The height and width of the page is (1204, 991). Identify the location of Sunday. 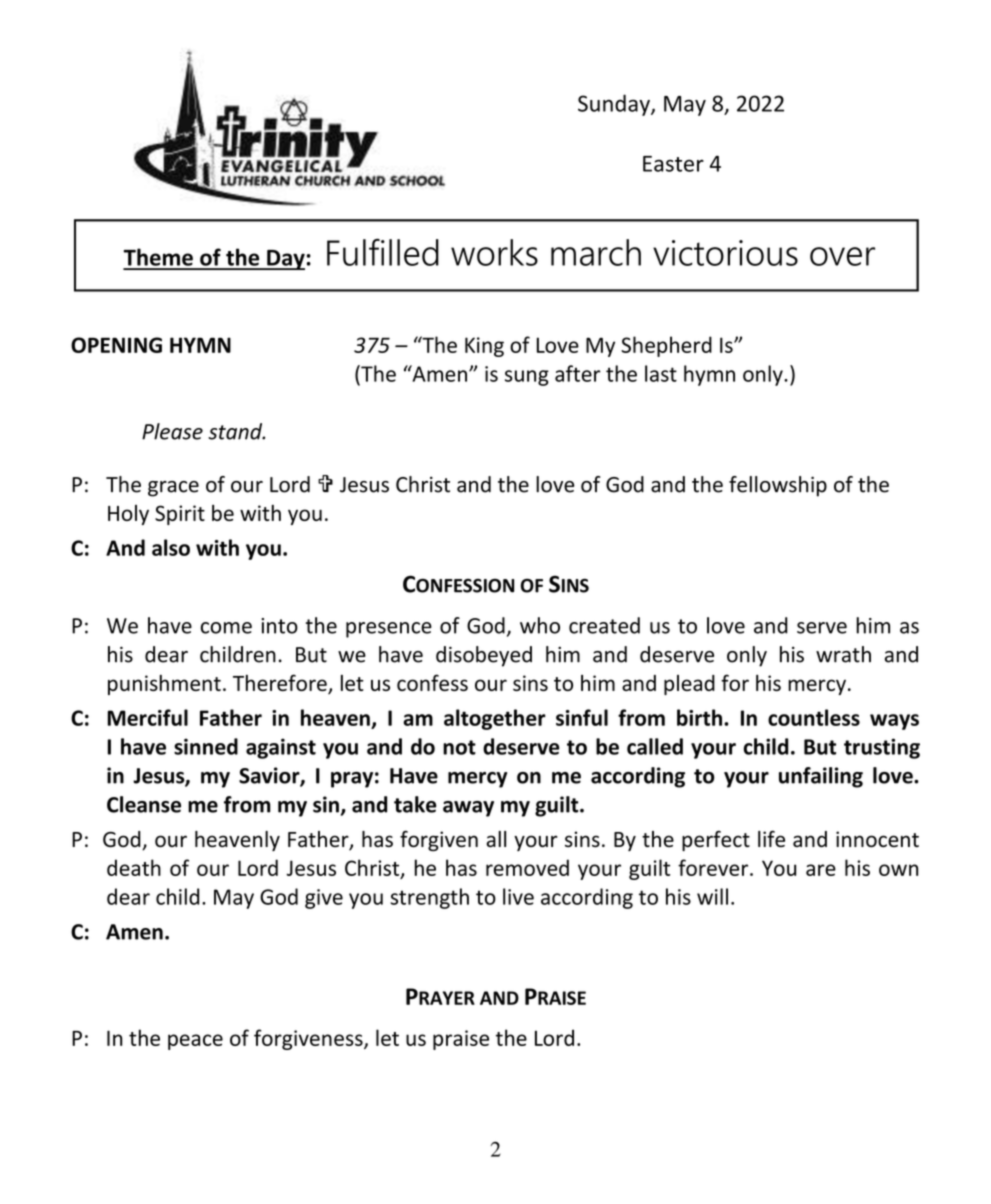
(615, 105).
